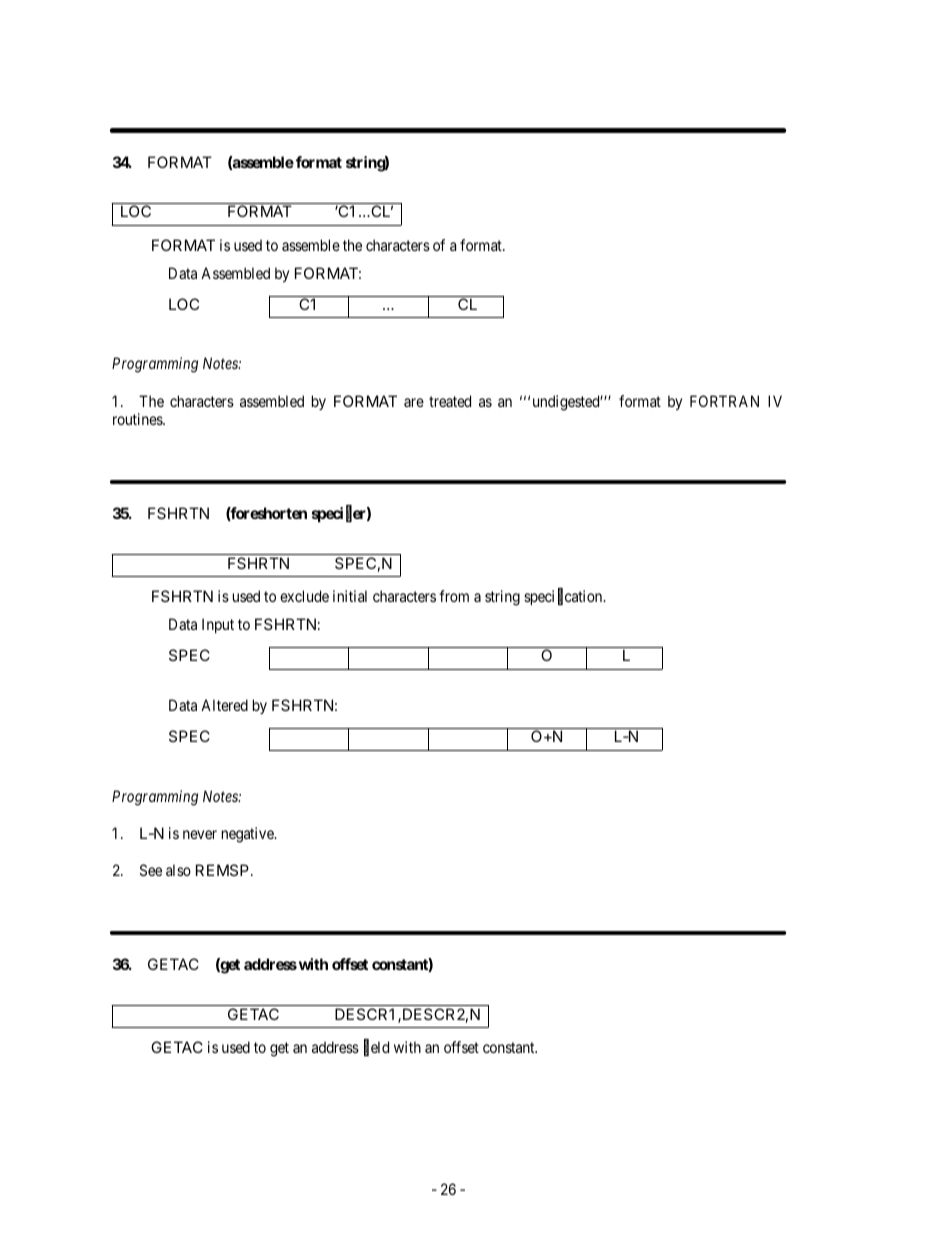  Describe the element at coordinates (224, 705) in the image. I see `Altered` at that location.
